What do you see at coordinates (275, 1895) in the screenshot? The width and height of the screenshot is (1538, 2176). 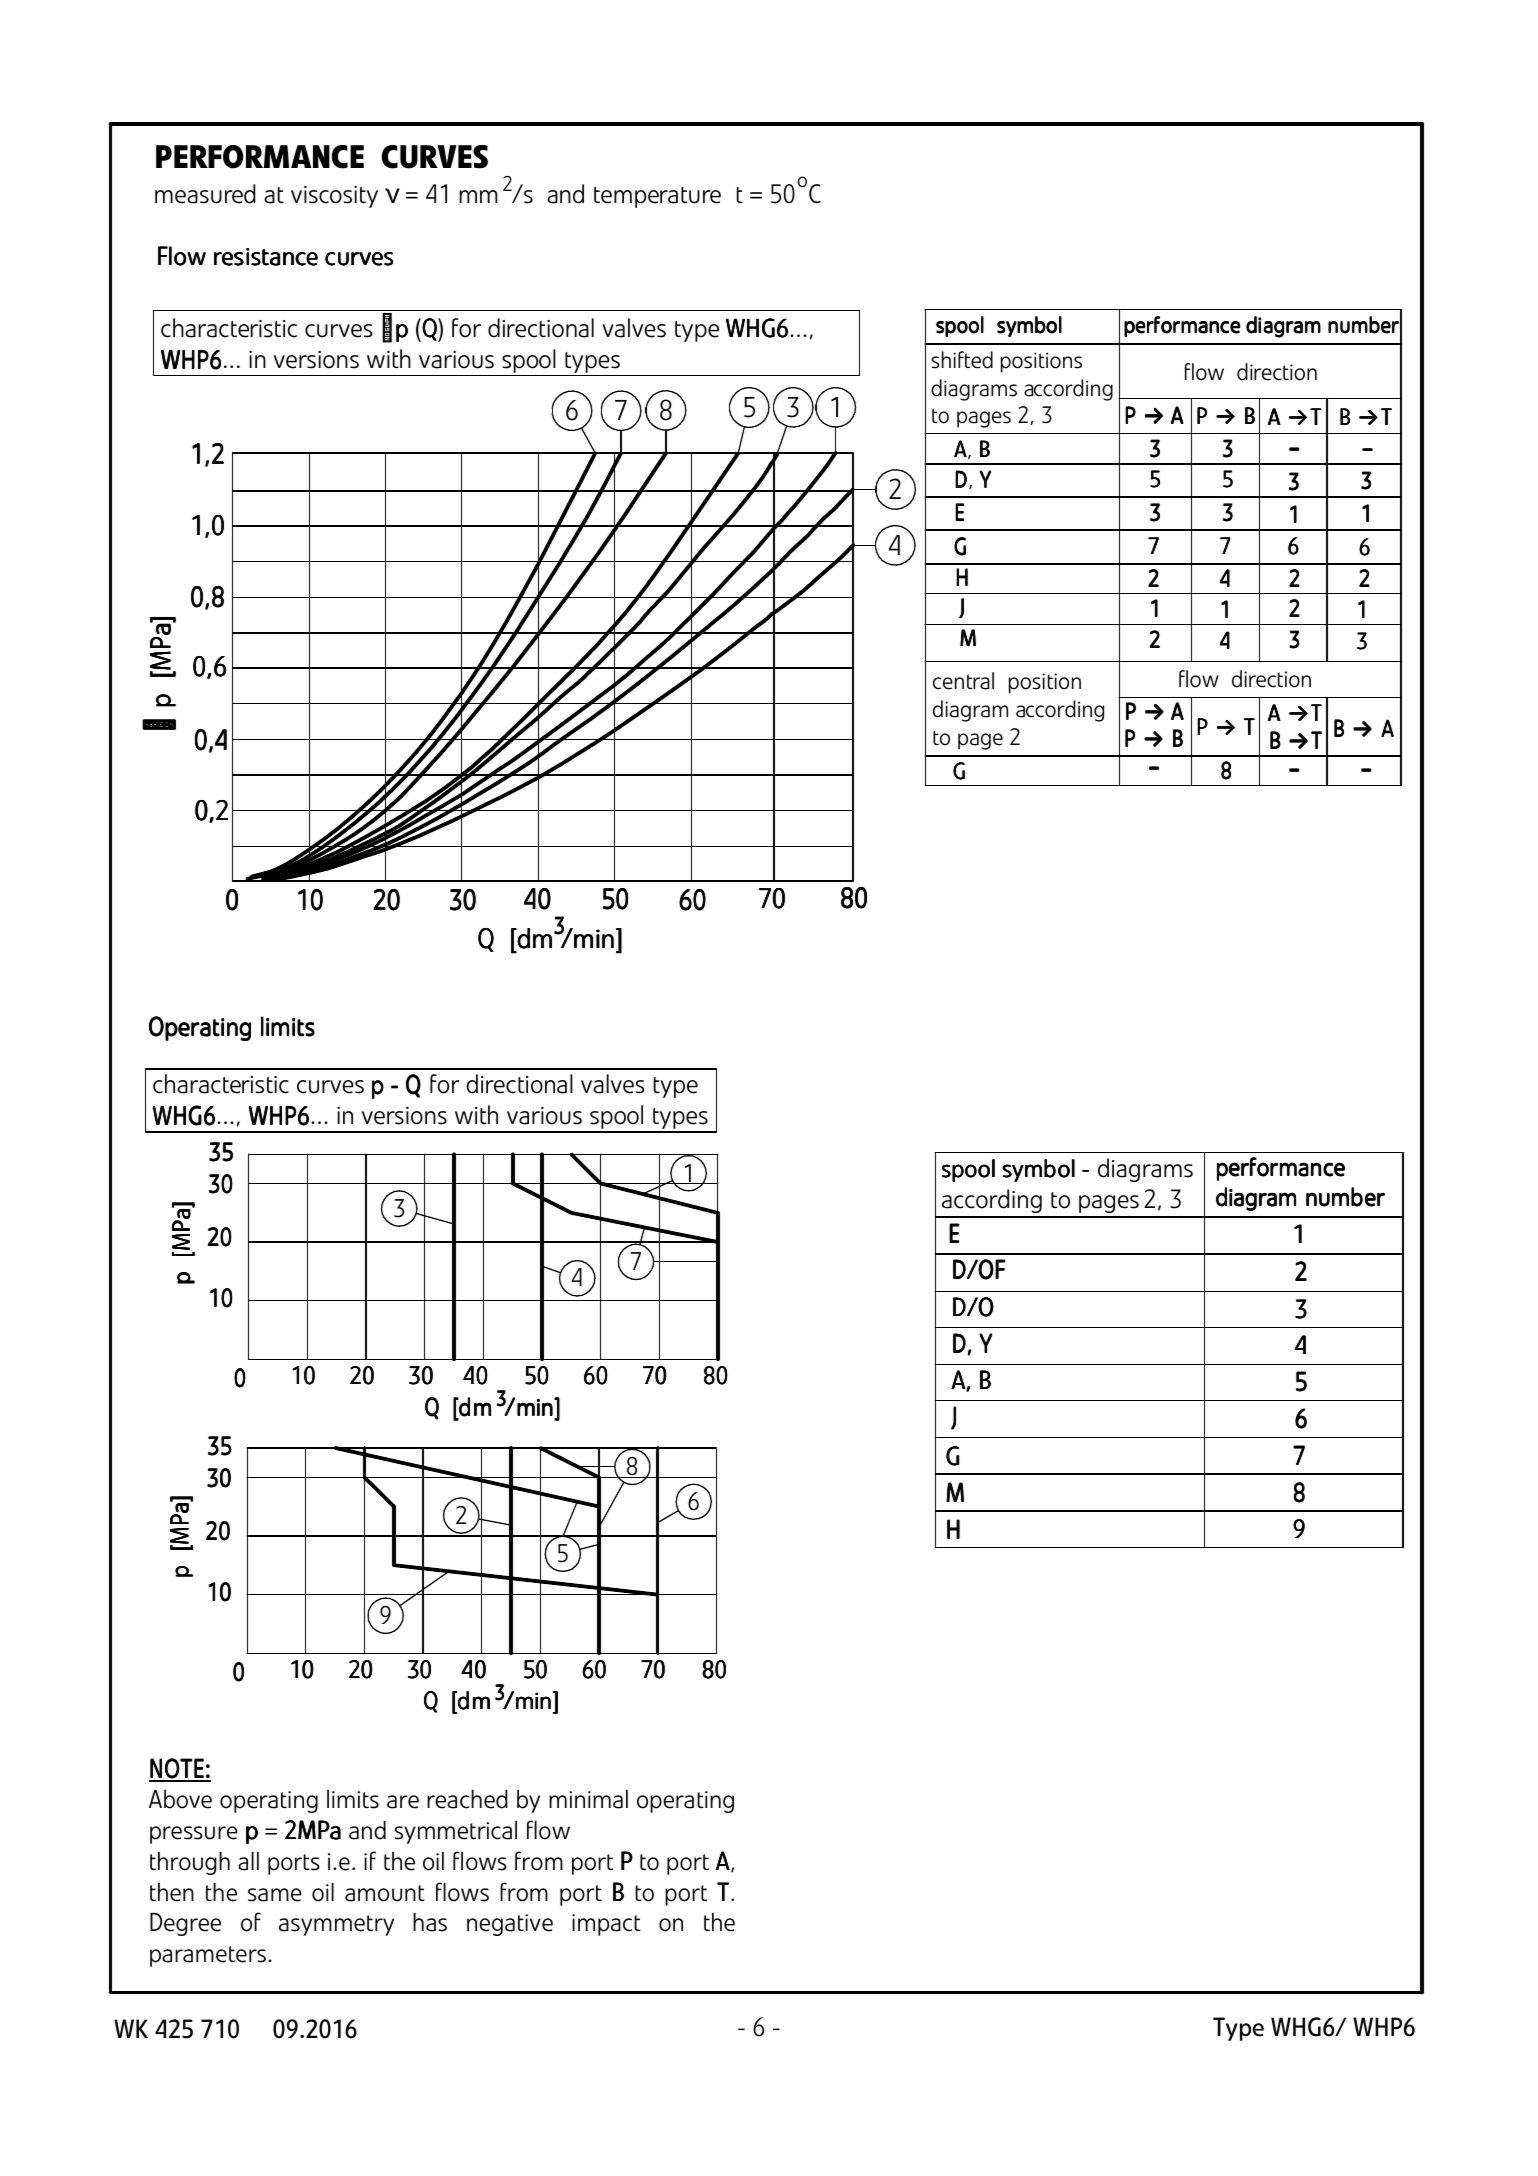 I see `same` at bounding box center [275, 1895].
